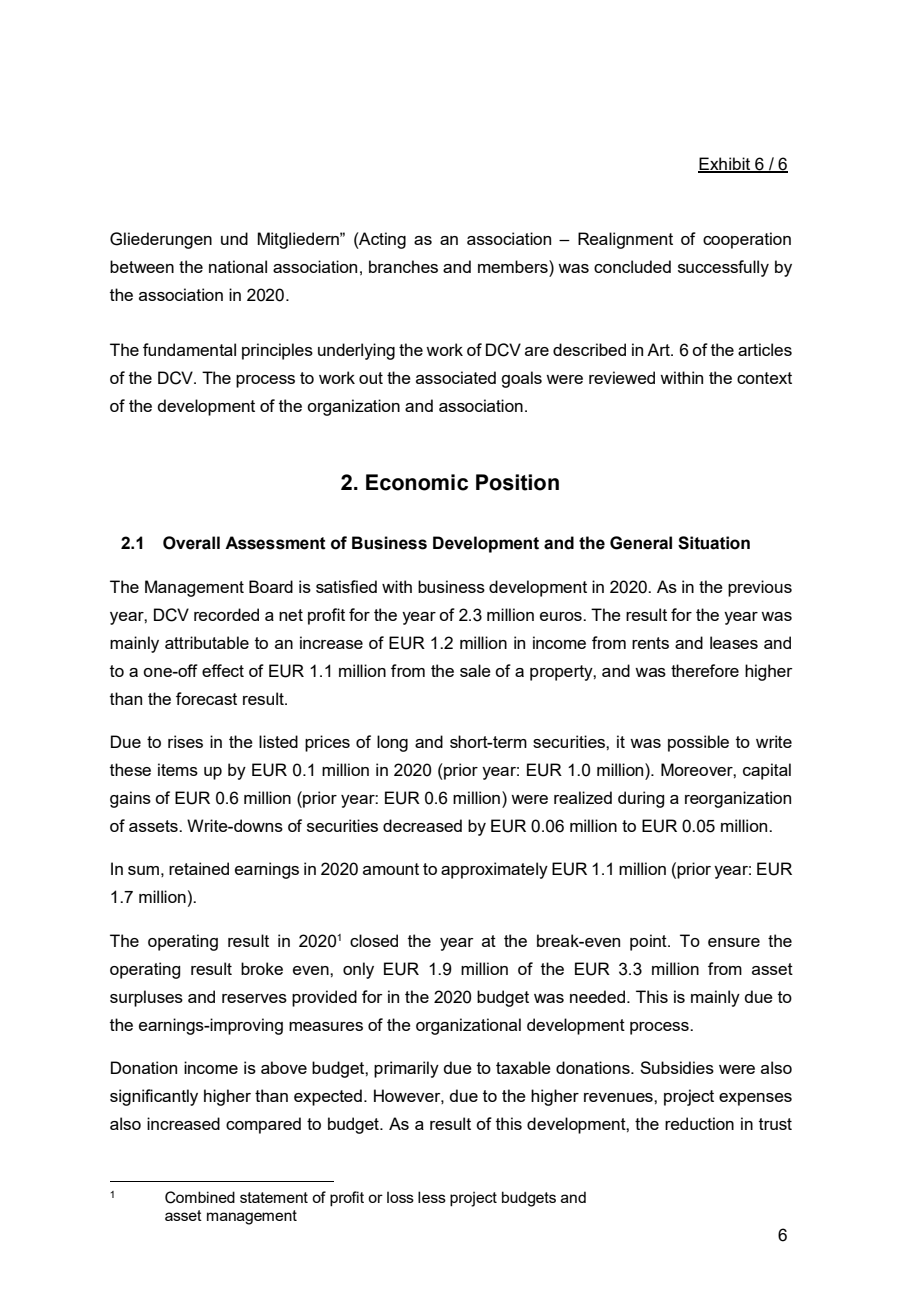 This document has width=924, height=1308. What do you see at coordinates (699, 1123) in the document?
I see `reduction` at bounding box center [699, 1123].
